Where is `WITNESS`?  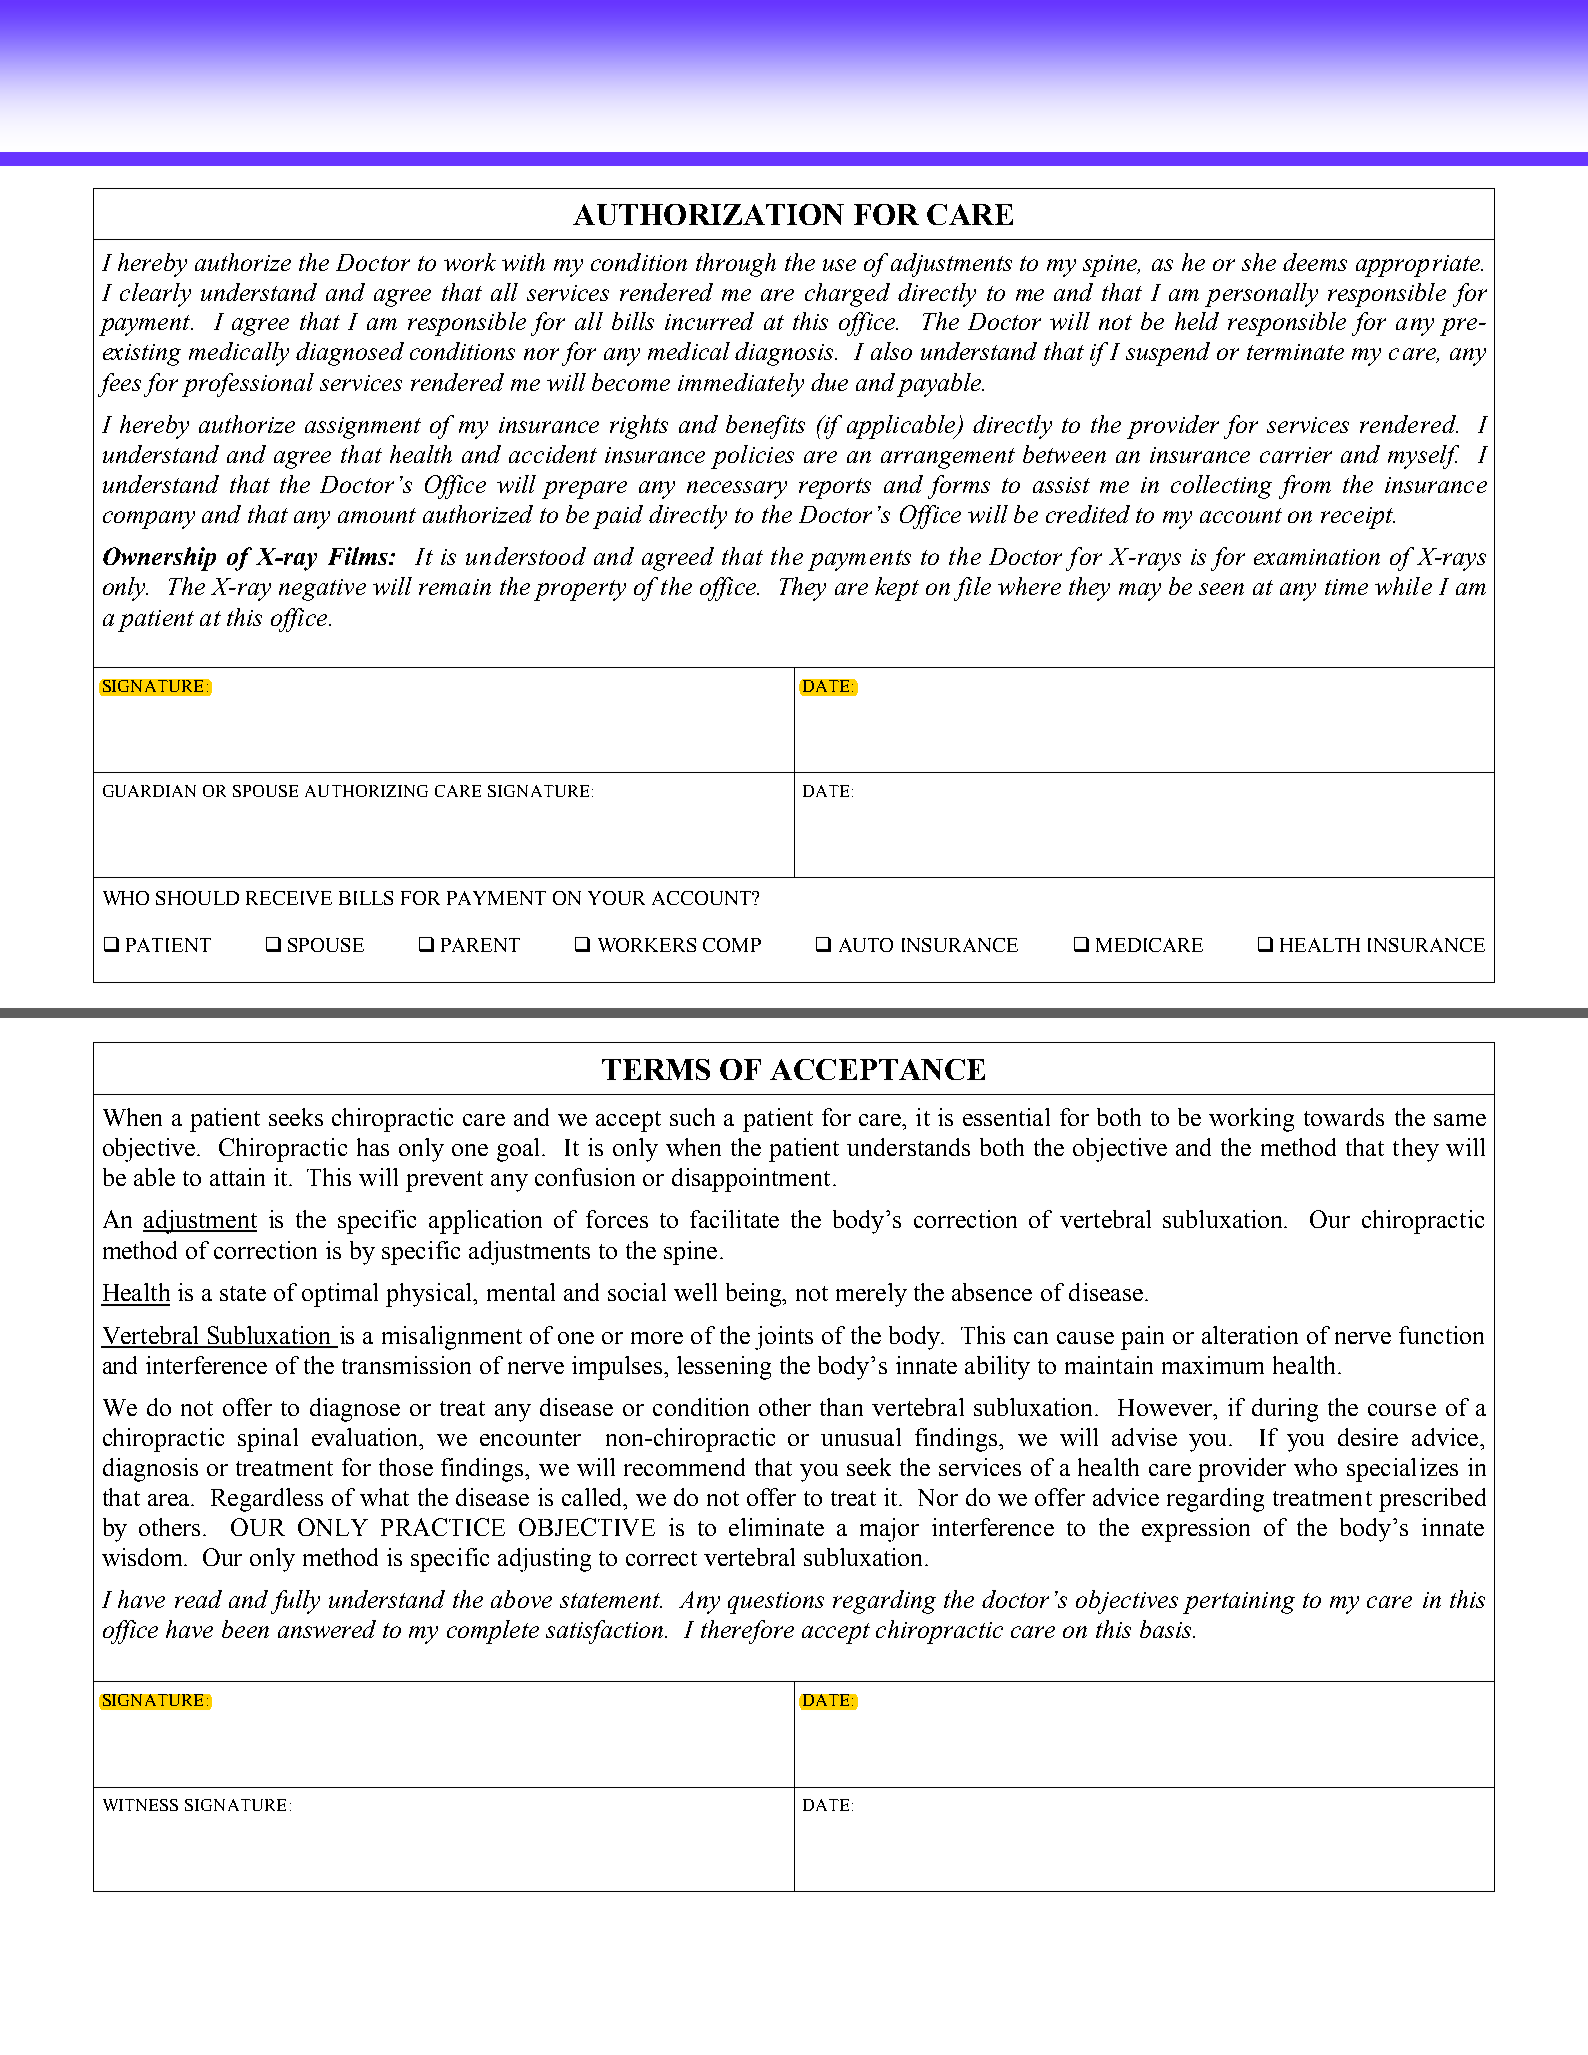
WITNESS is located at coordinates (140, 1805).
